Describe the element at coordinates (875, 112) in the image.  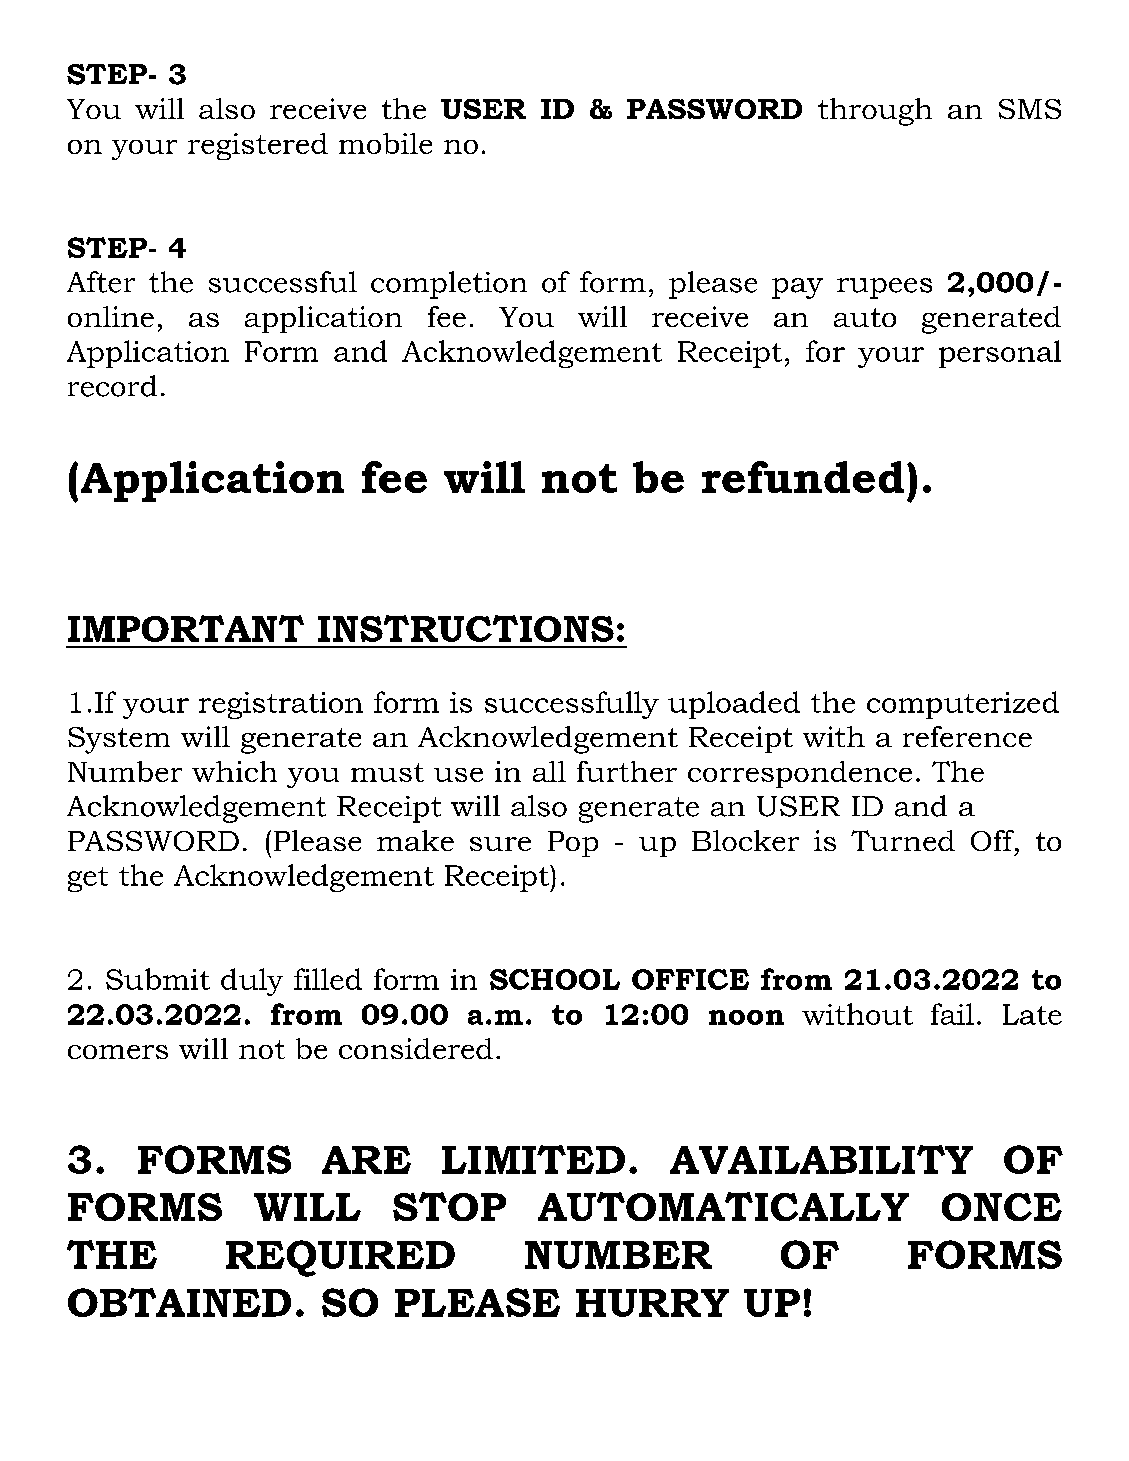
I see `through` at that location.
